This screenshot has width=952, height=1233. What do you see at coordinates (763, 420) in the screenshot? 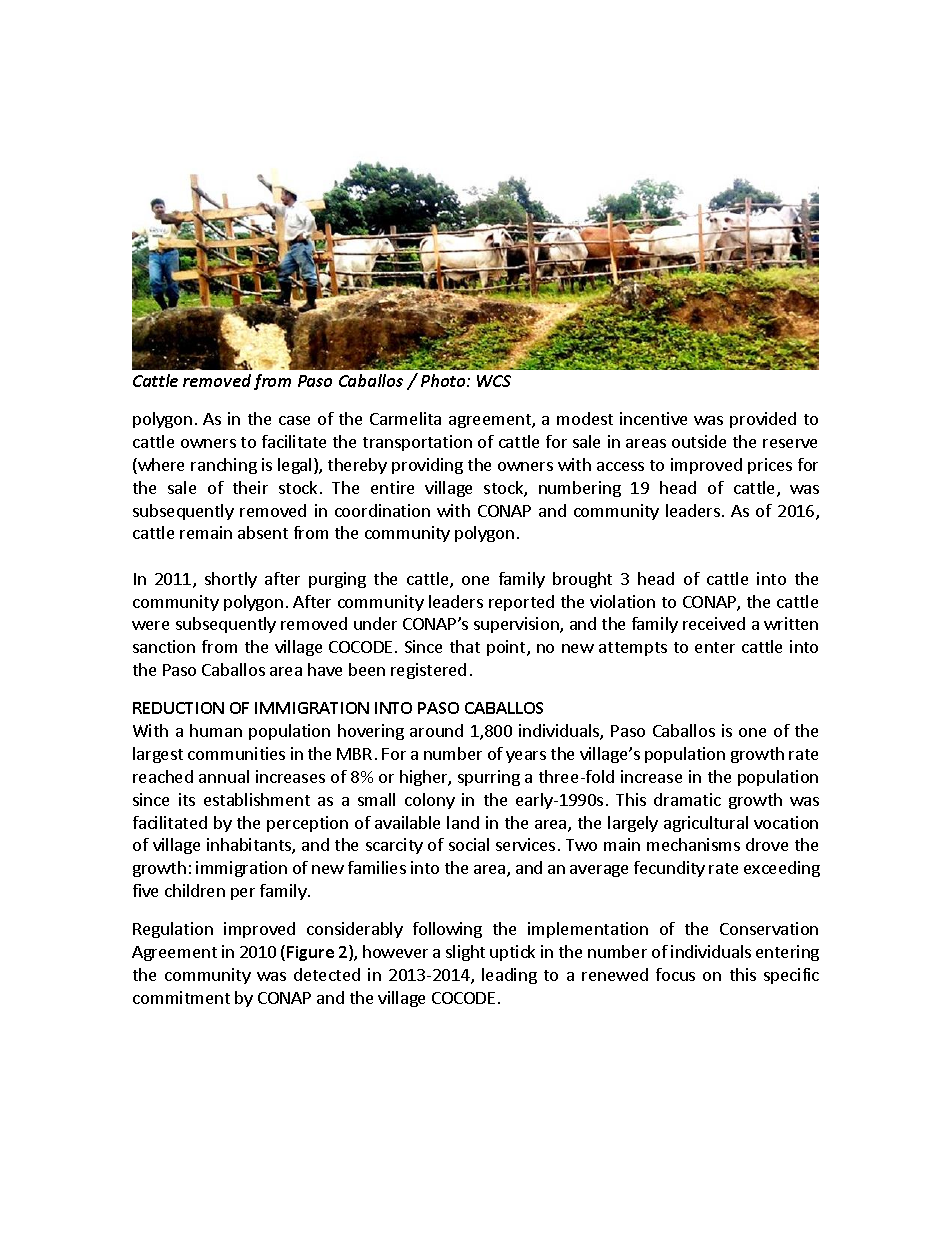
I see `provided` at bounding box center [763, 420].
